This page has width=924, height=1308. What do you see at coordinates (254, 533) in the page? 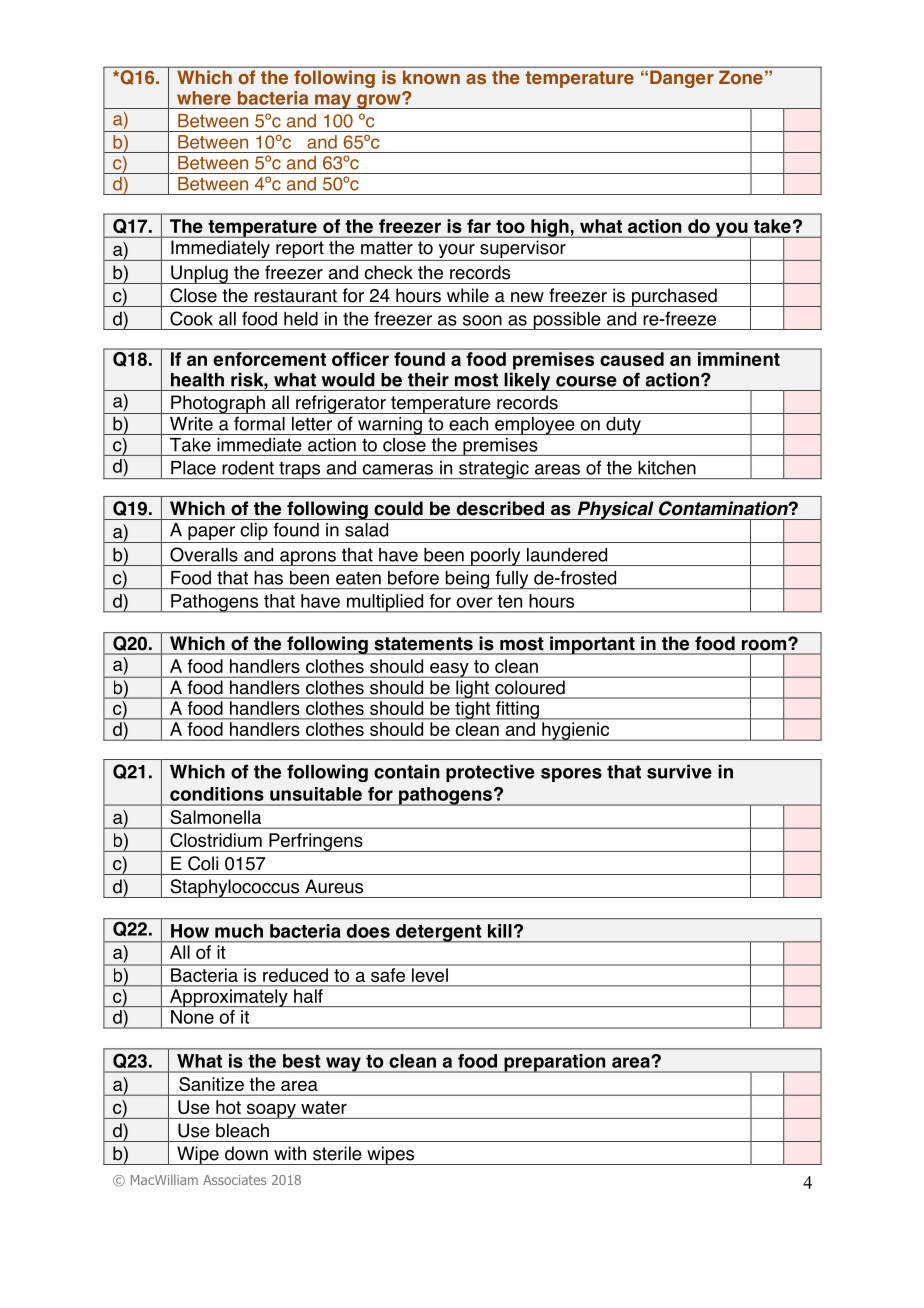
I see `clip` at bounding box center [254, 533].
